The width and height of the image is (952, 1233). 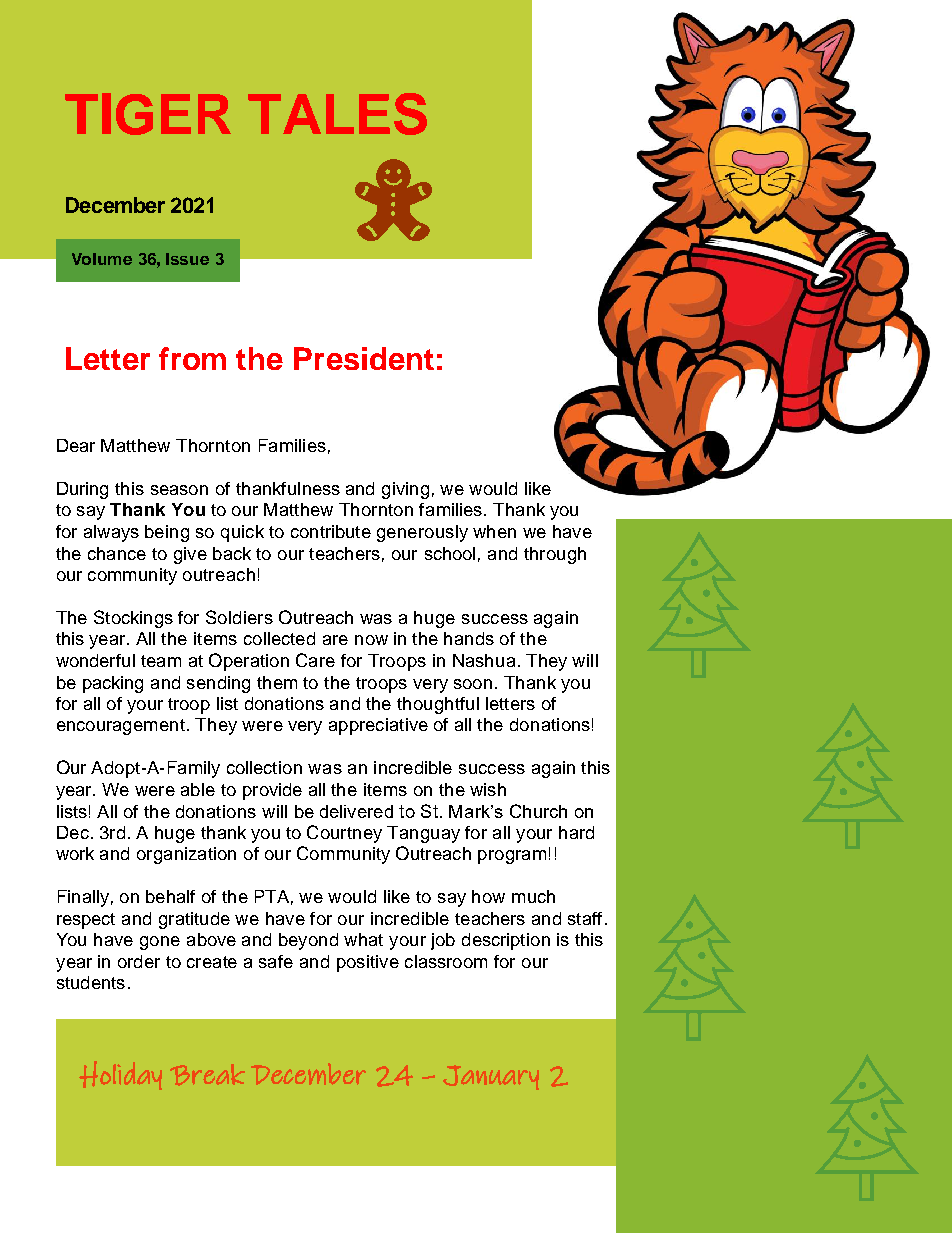 I want to click on order, so click(x=139, y=961).
